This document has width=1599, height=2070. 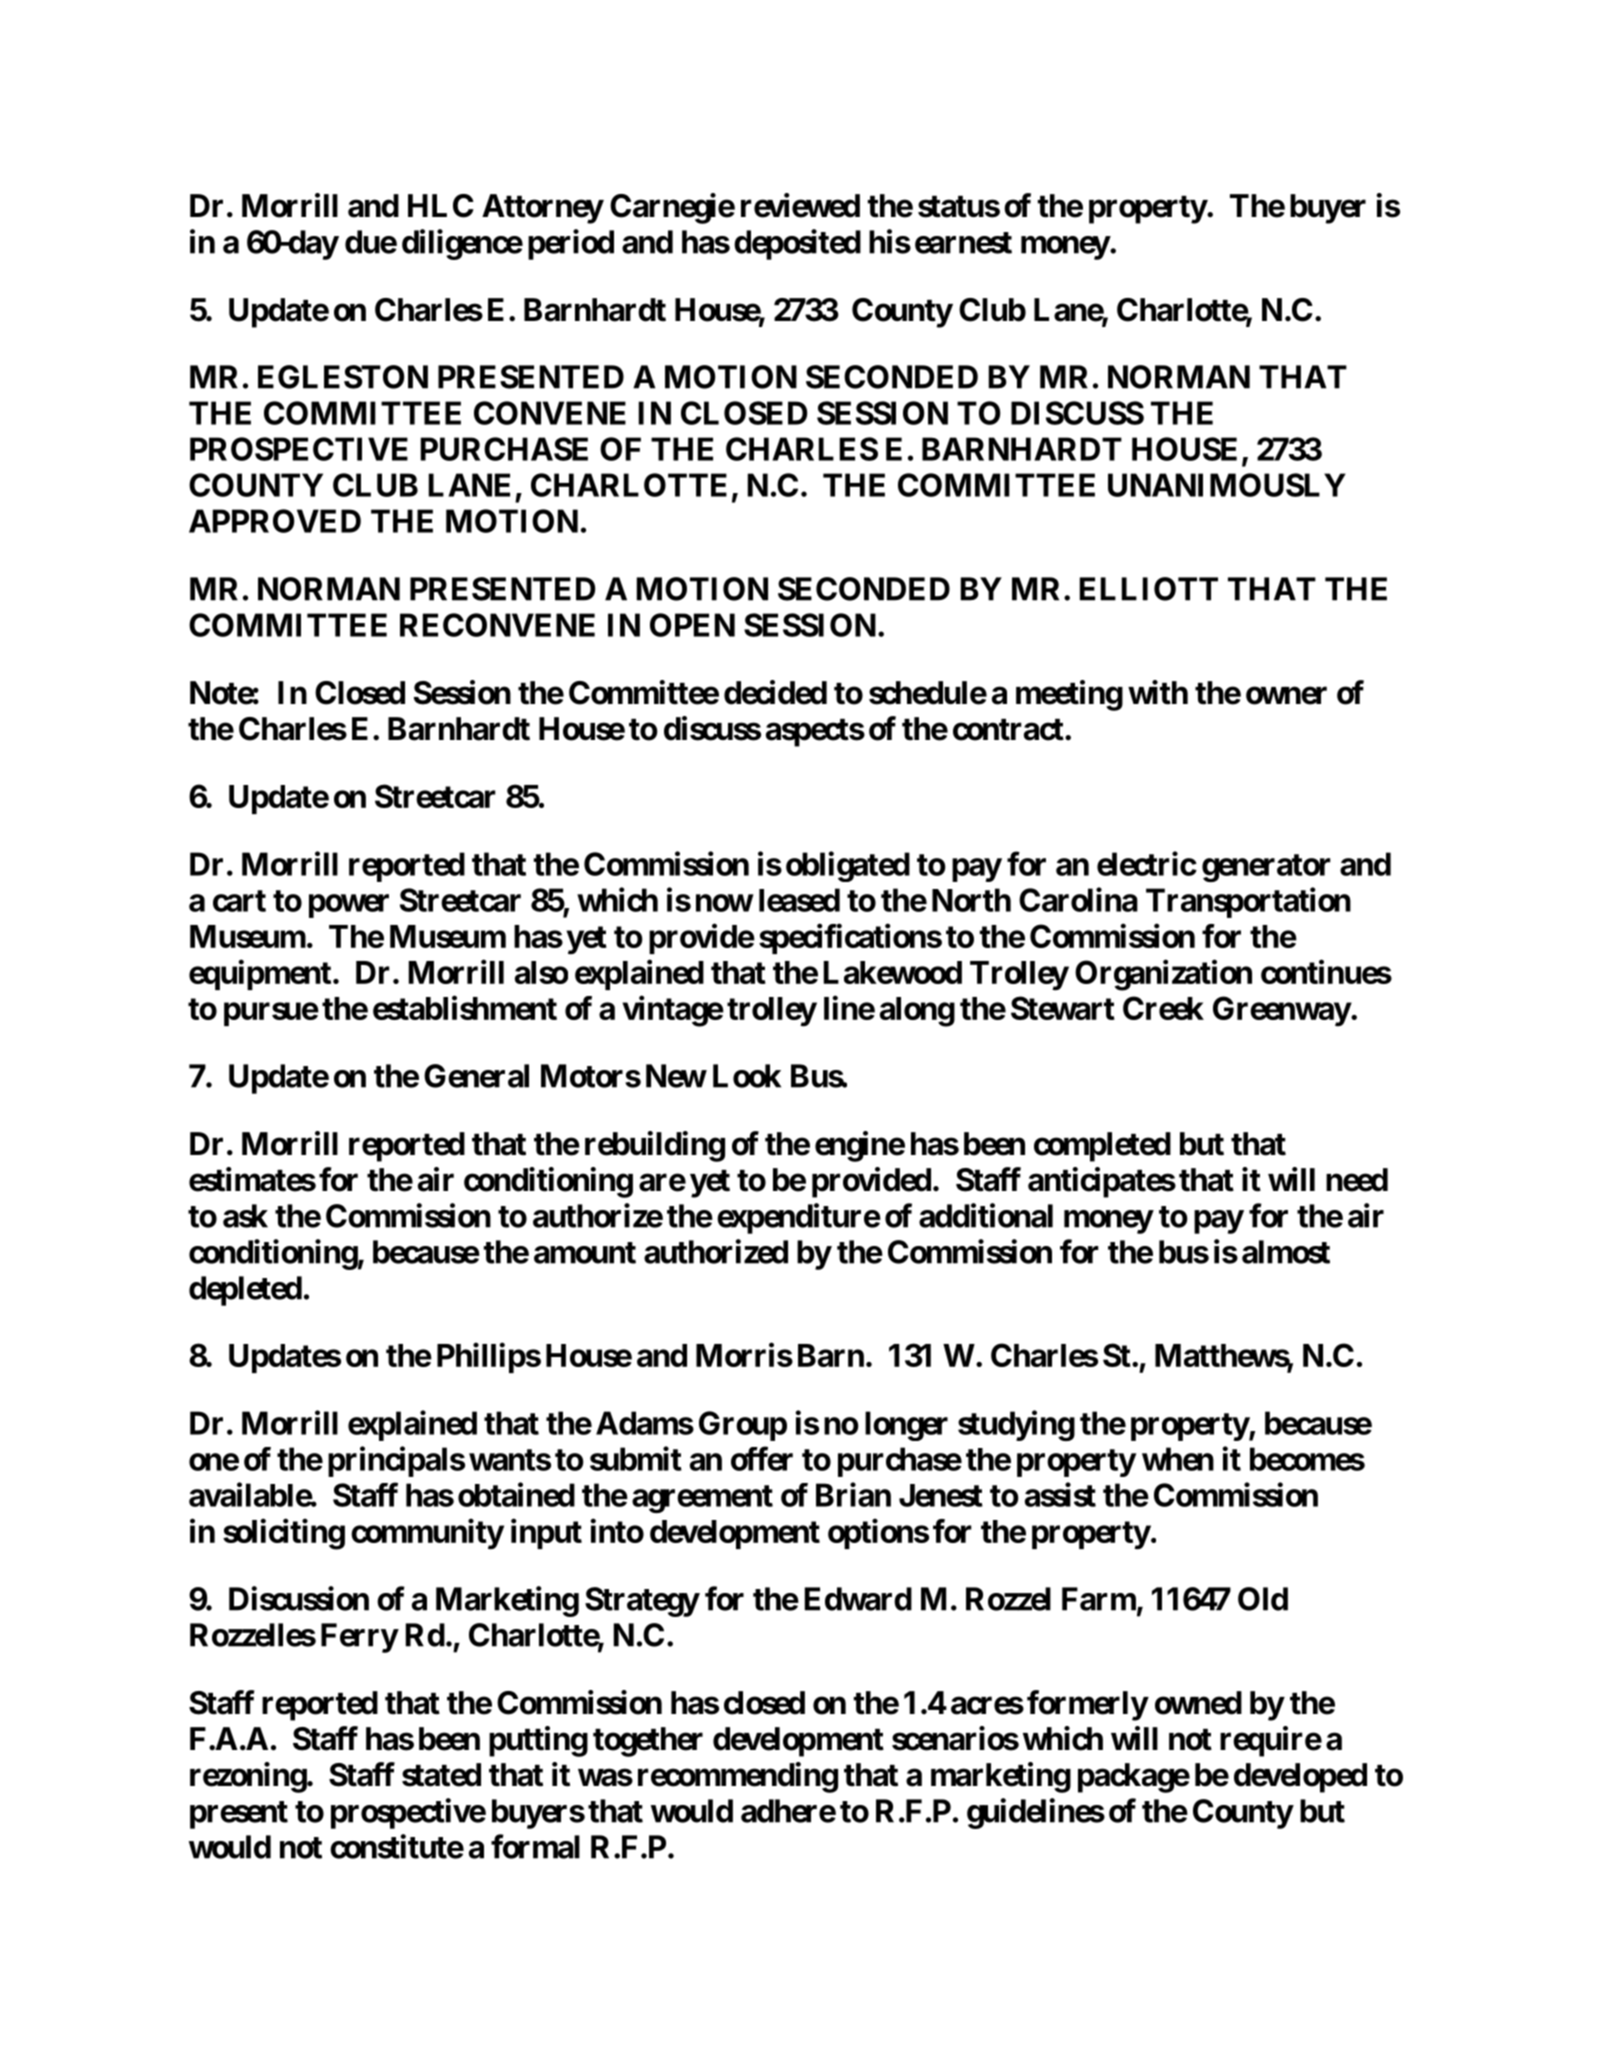 I want to click on stated, so click(x=441, y=1775).
